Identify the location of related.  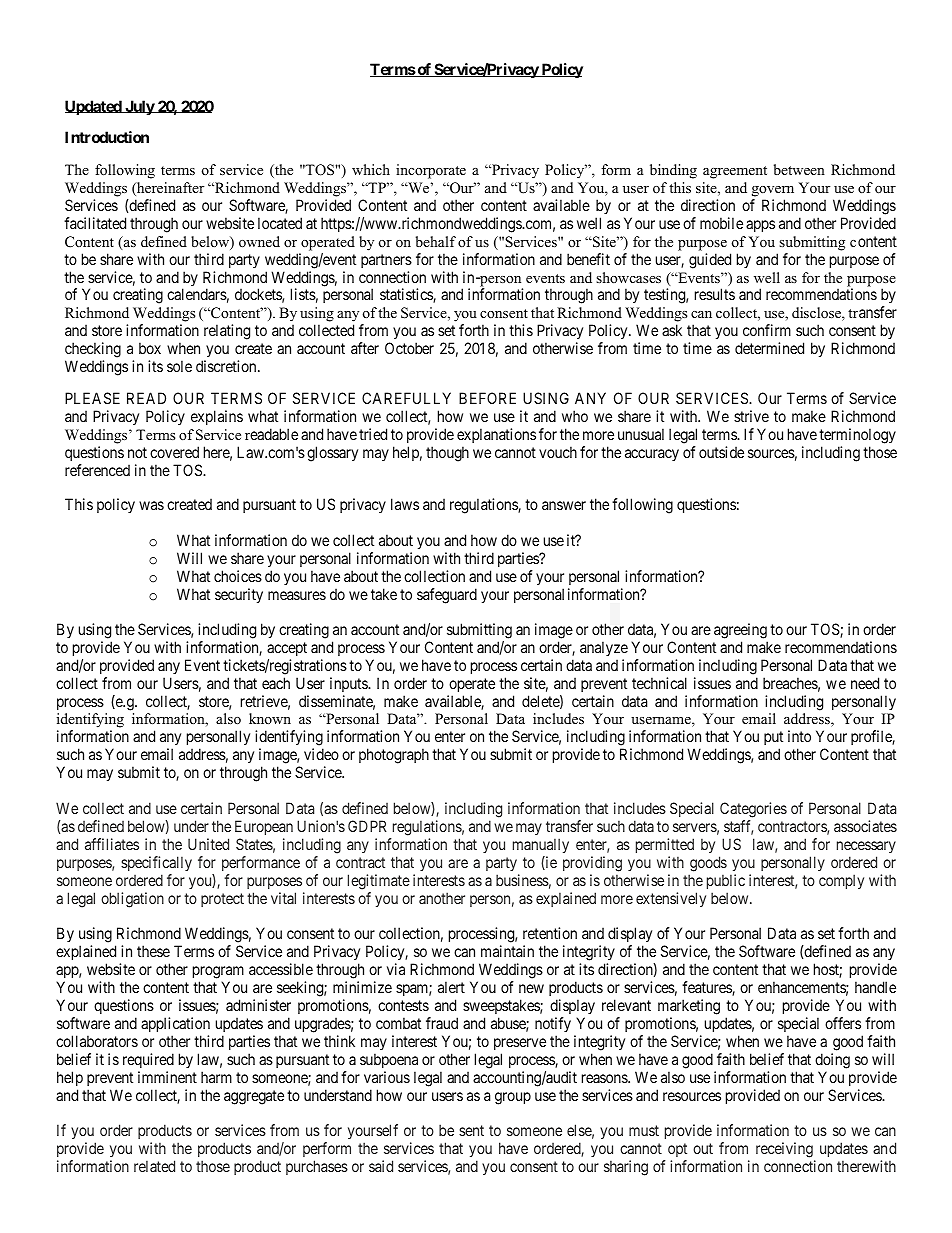
(154, 1166).
